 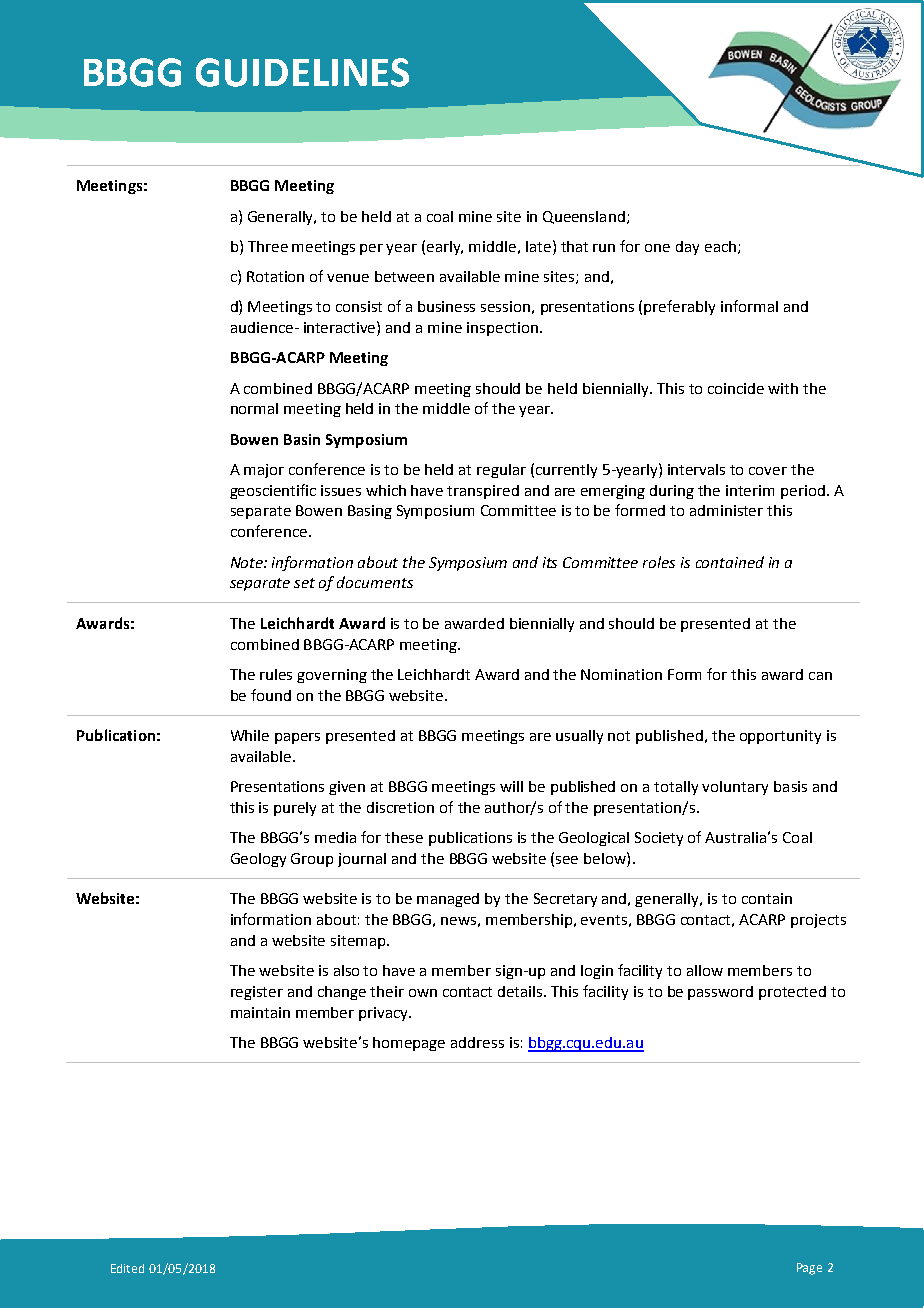 What do you see at coordinates (302, 72) in the document?
I see `GUIDELINES` at bounding box center [302, 72].
